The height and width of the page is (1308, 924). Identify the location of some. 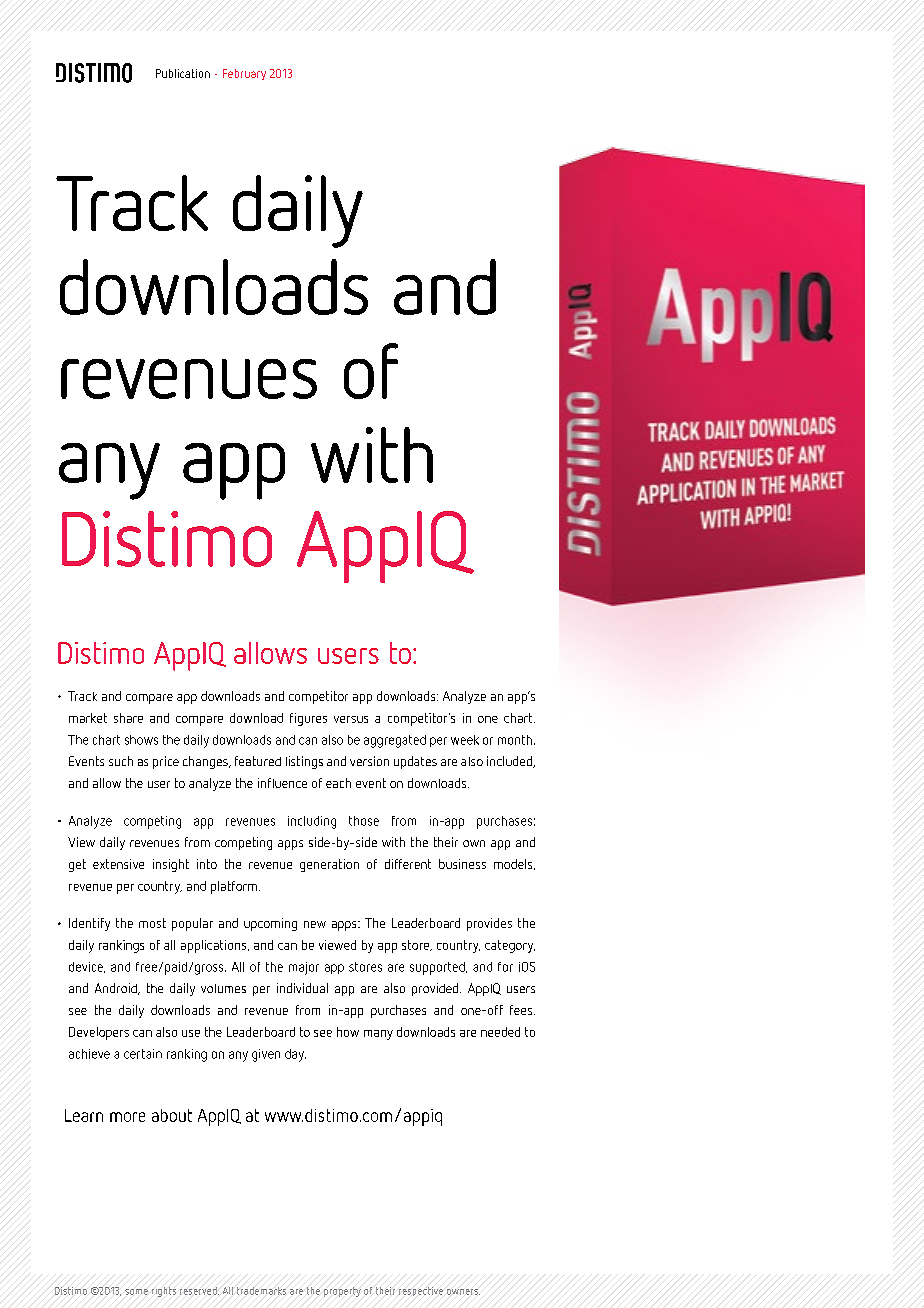
(136, 1292).
